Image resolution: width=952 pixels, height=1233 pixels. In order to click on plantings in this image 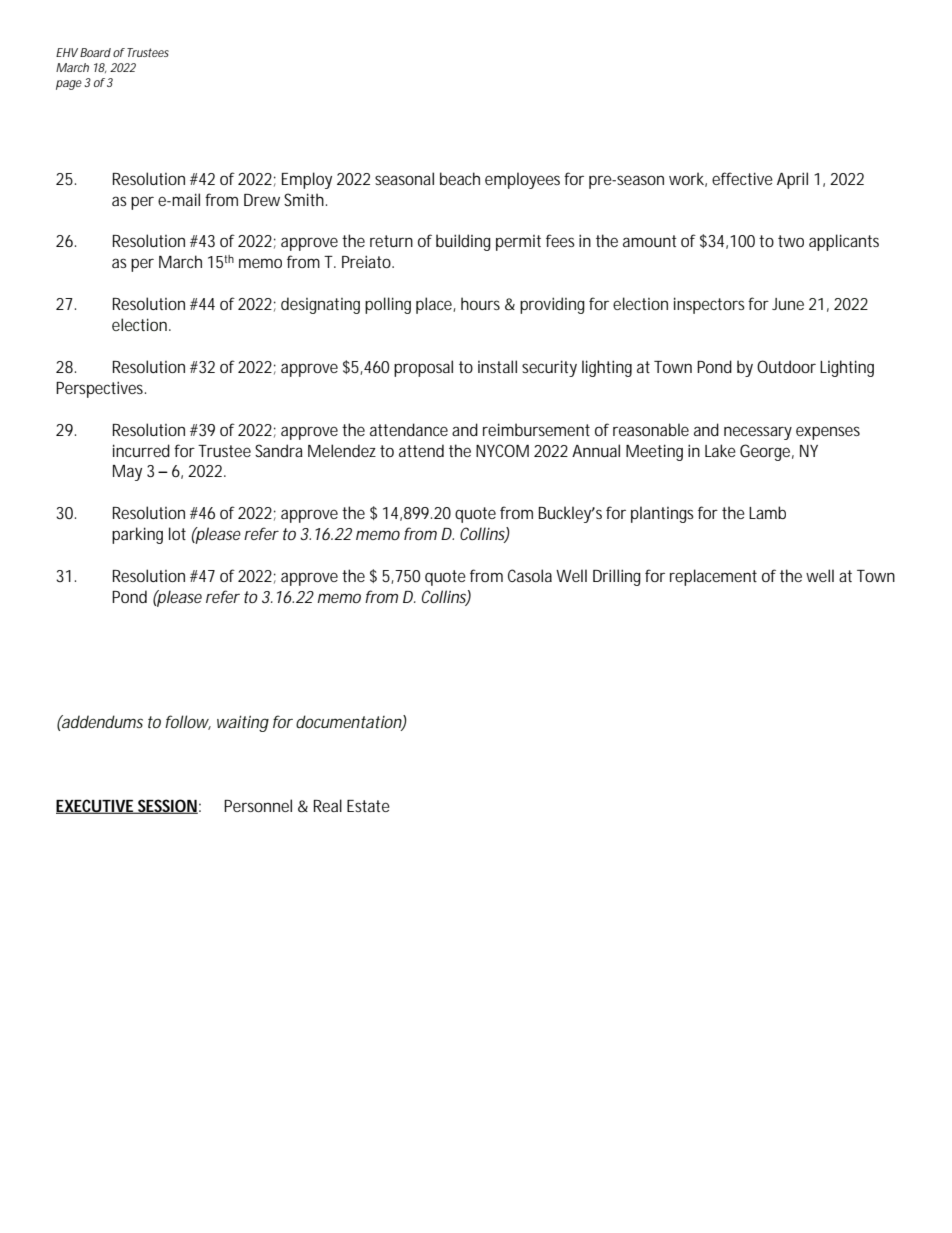, I will do `click(662, 514)`.
